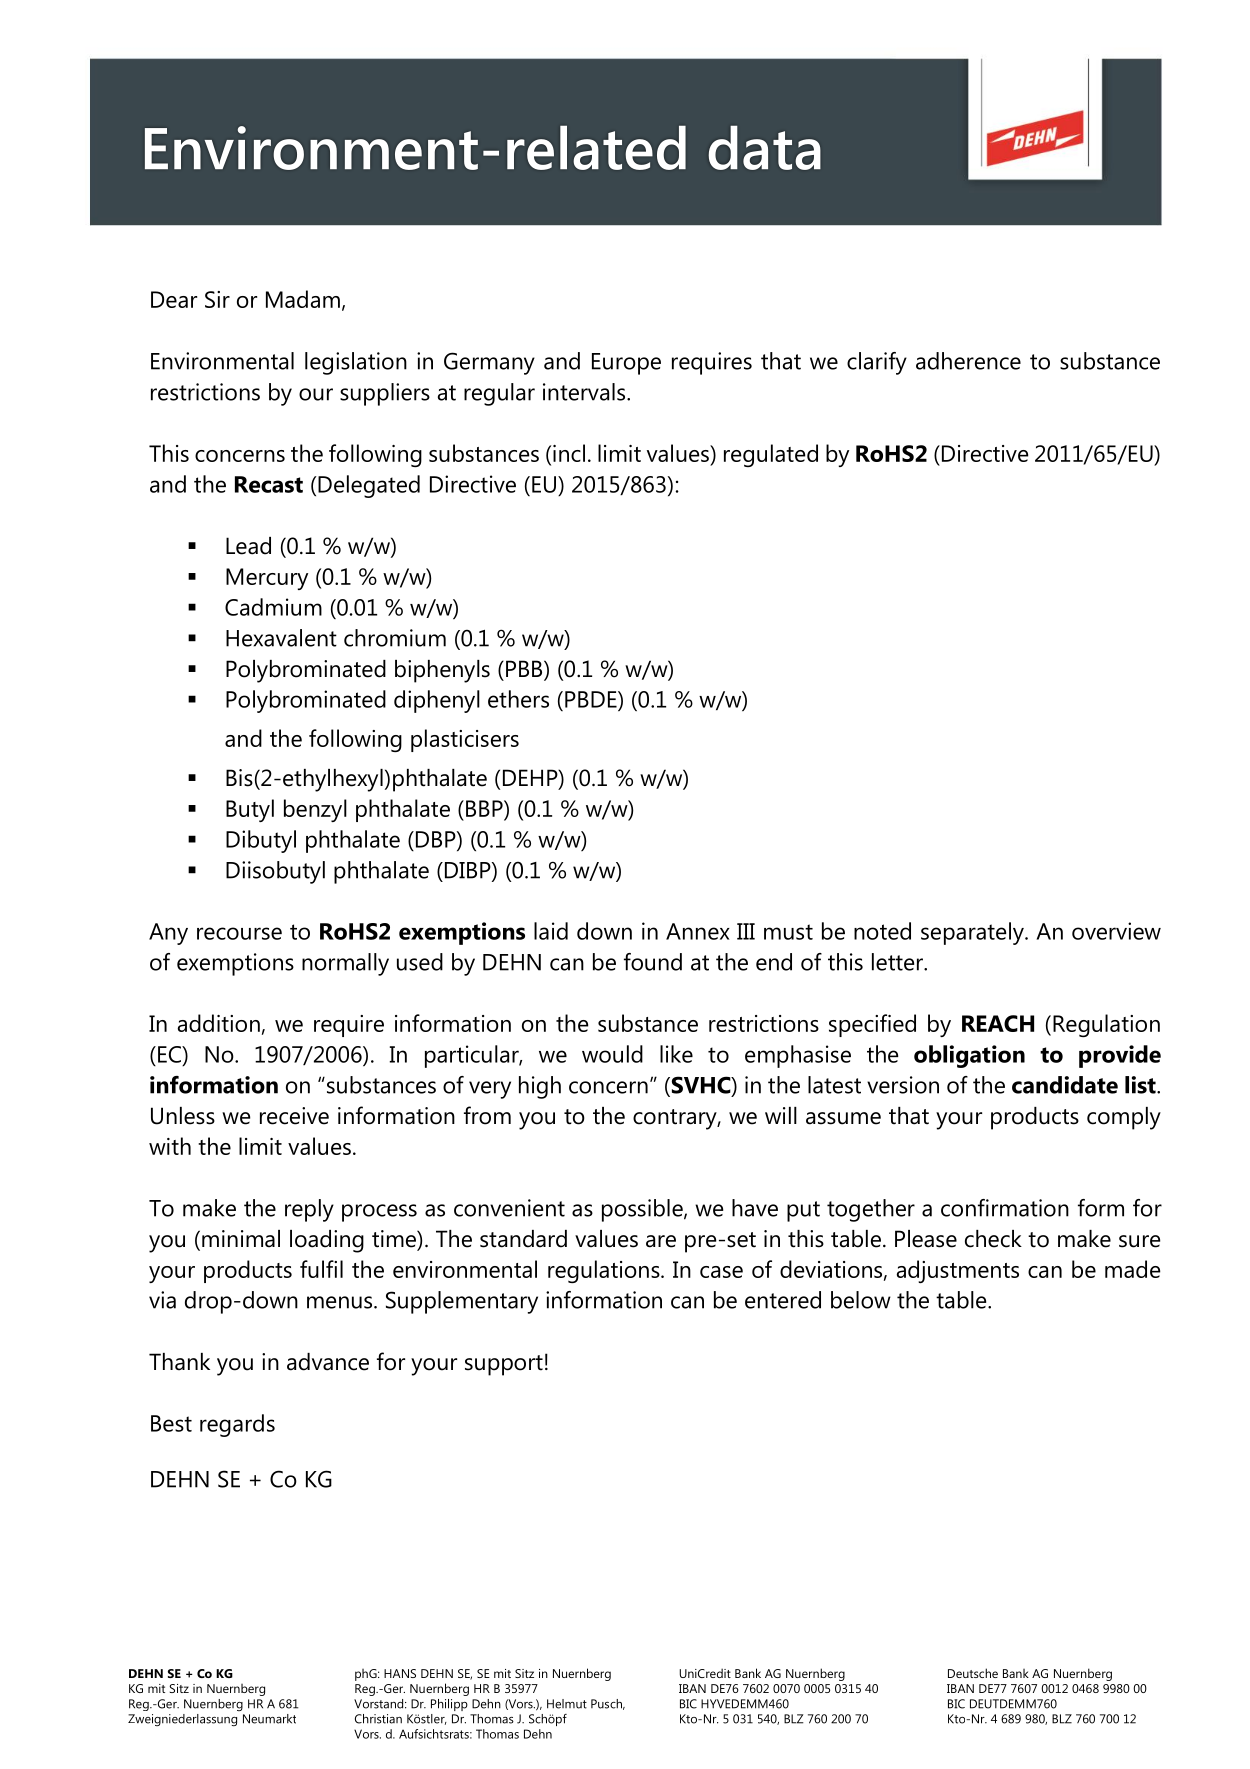 The width and height of the screenshot is (1250, 1769). I want to click on separately, so click(973, 933).
